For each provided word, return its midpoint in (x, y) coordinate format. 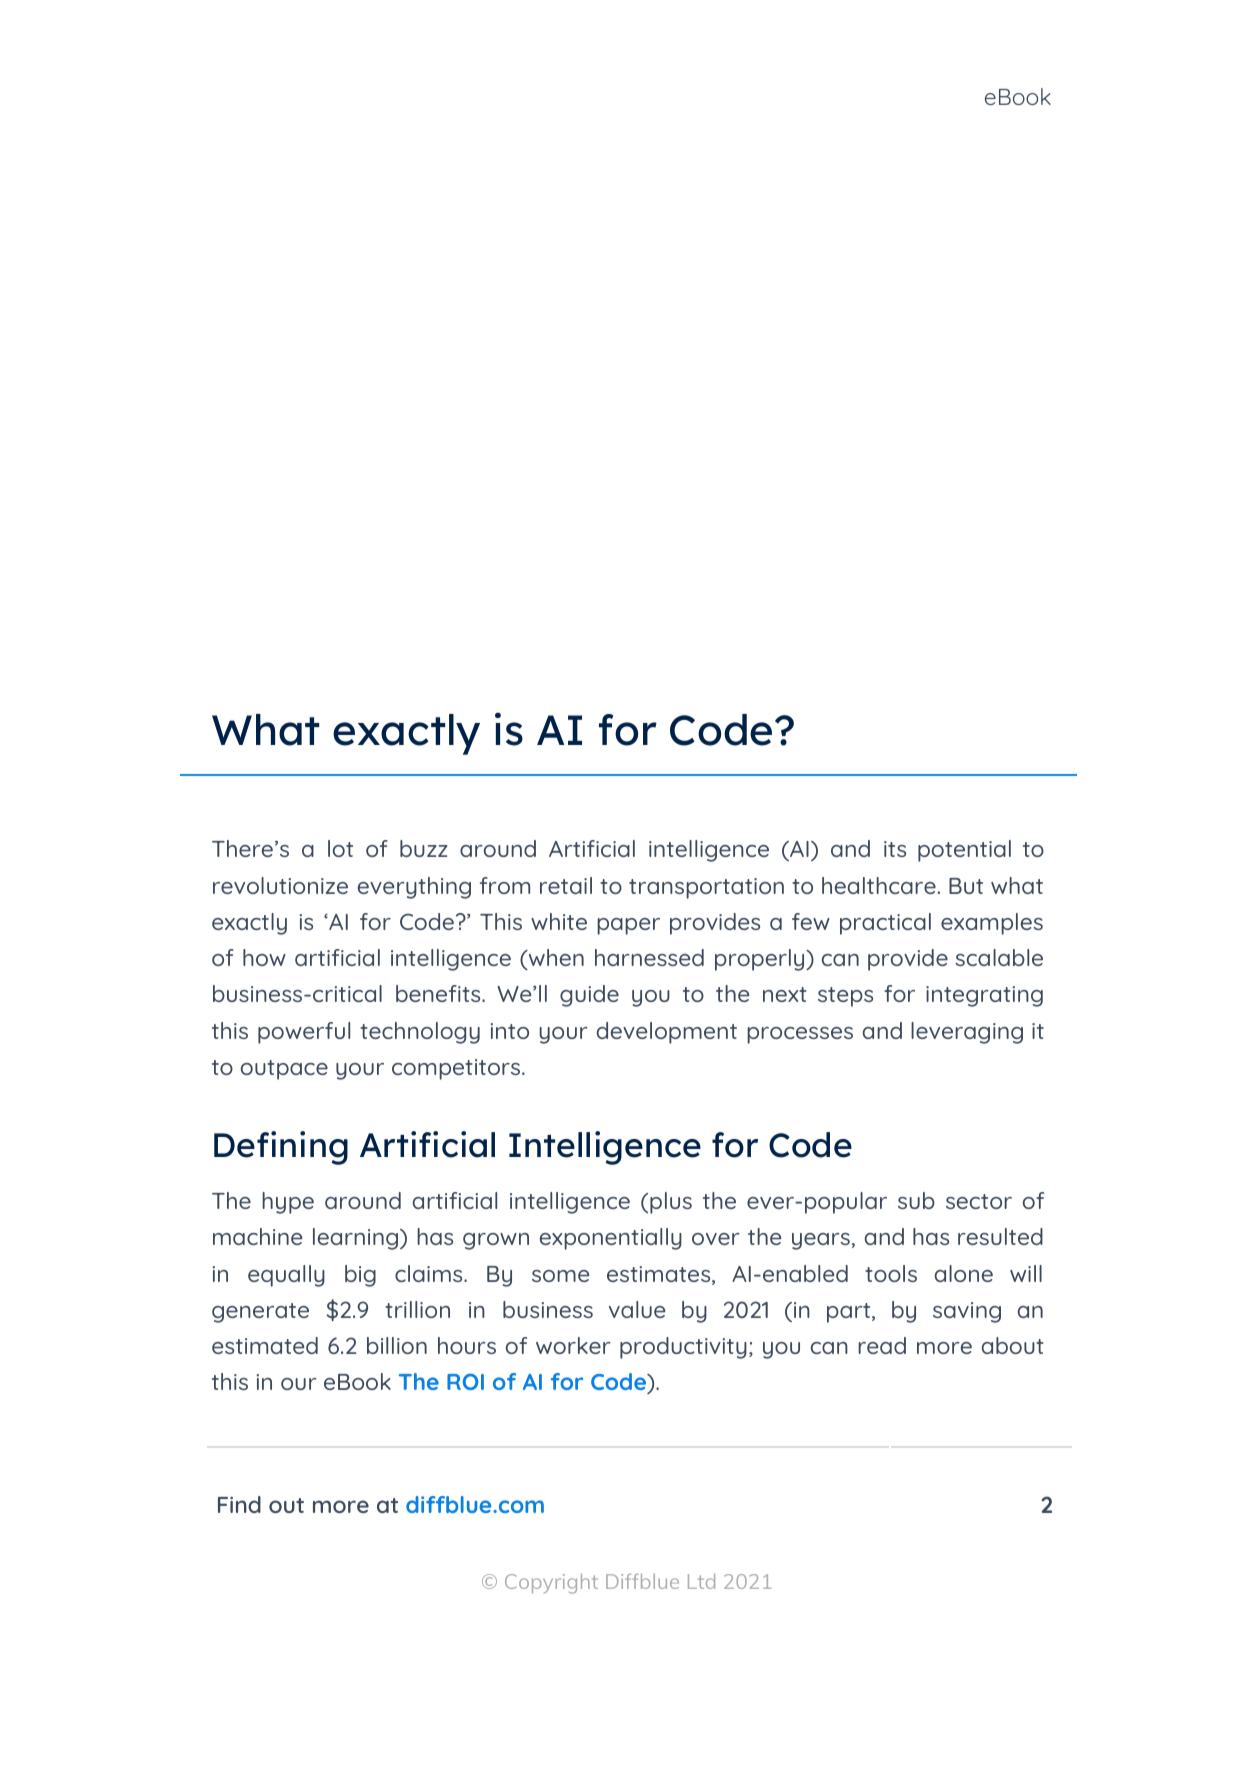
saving (967, 1312)
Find (239, 1504)
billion (397, 1345)
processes (800, 1035)
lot (340, 848)
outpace (284, 1070)
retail (566, 885)
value (637, 1309)
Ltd (701, 1581)
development (667, 1033)
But (966, 886)
